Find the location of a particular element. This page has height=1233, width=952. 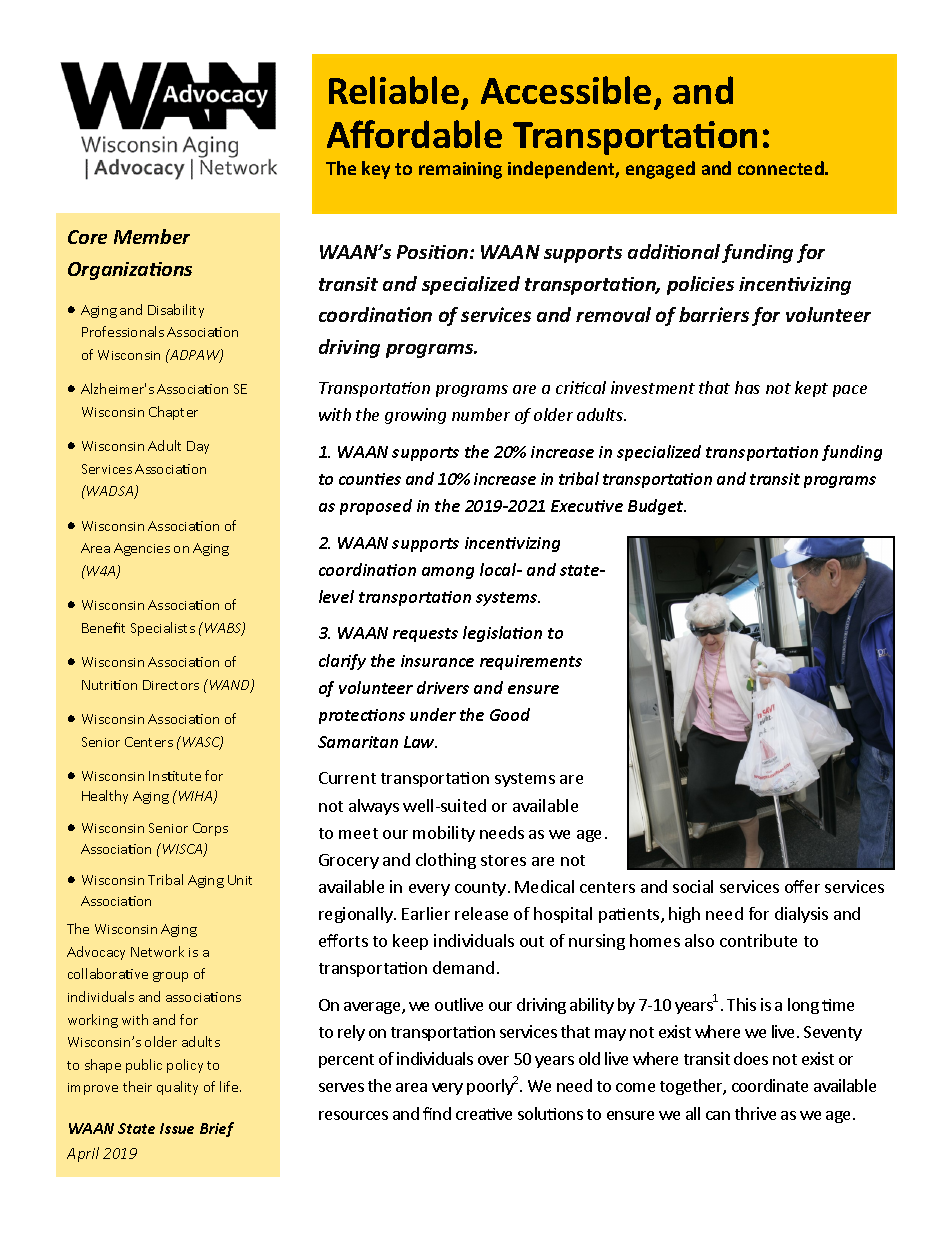

Member is located at coordinates (152, 236).
